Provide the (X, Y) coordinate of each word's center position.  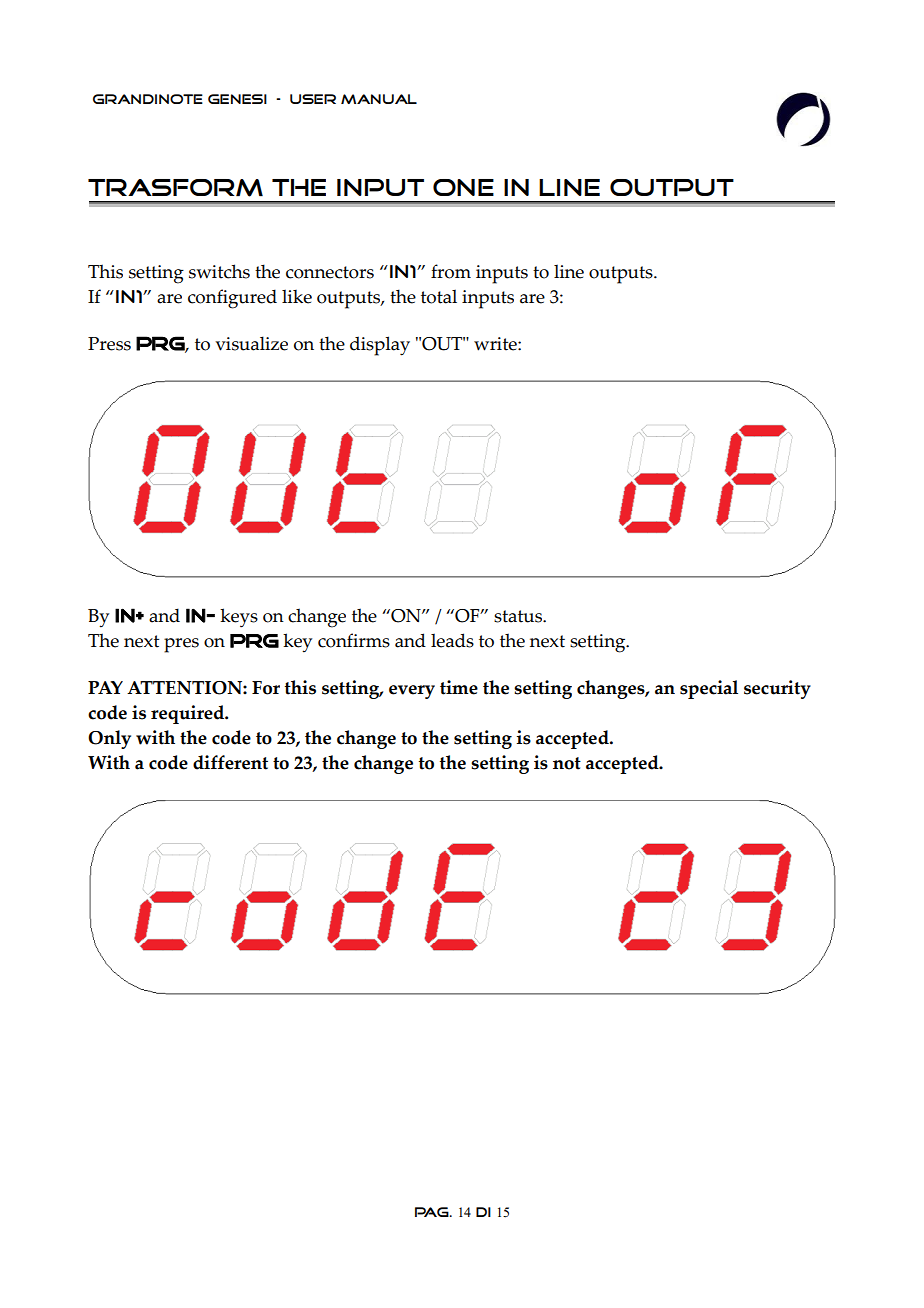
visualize (251, 343)
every (412, 692)
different (230, 762)
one (463, 187)
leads (452, 640)
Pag (433, 1212)
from (451, 271)
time (459, 687)
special (709, 689)
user (313, 99)
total (439, 296)
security (777, 689)
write (496, 344)
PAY (105, 687)
